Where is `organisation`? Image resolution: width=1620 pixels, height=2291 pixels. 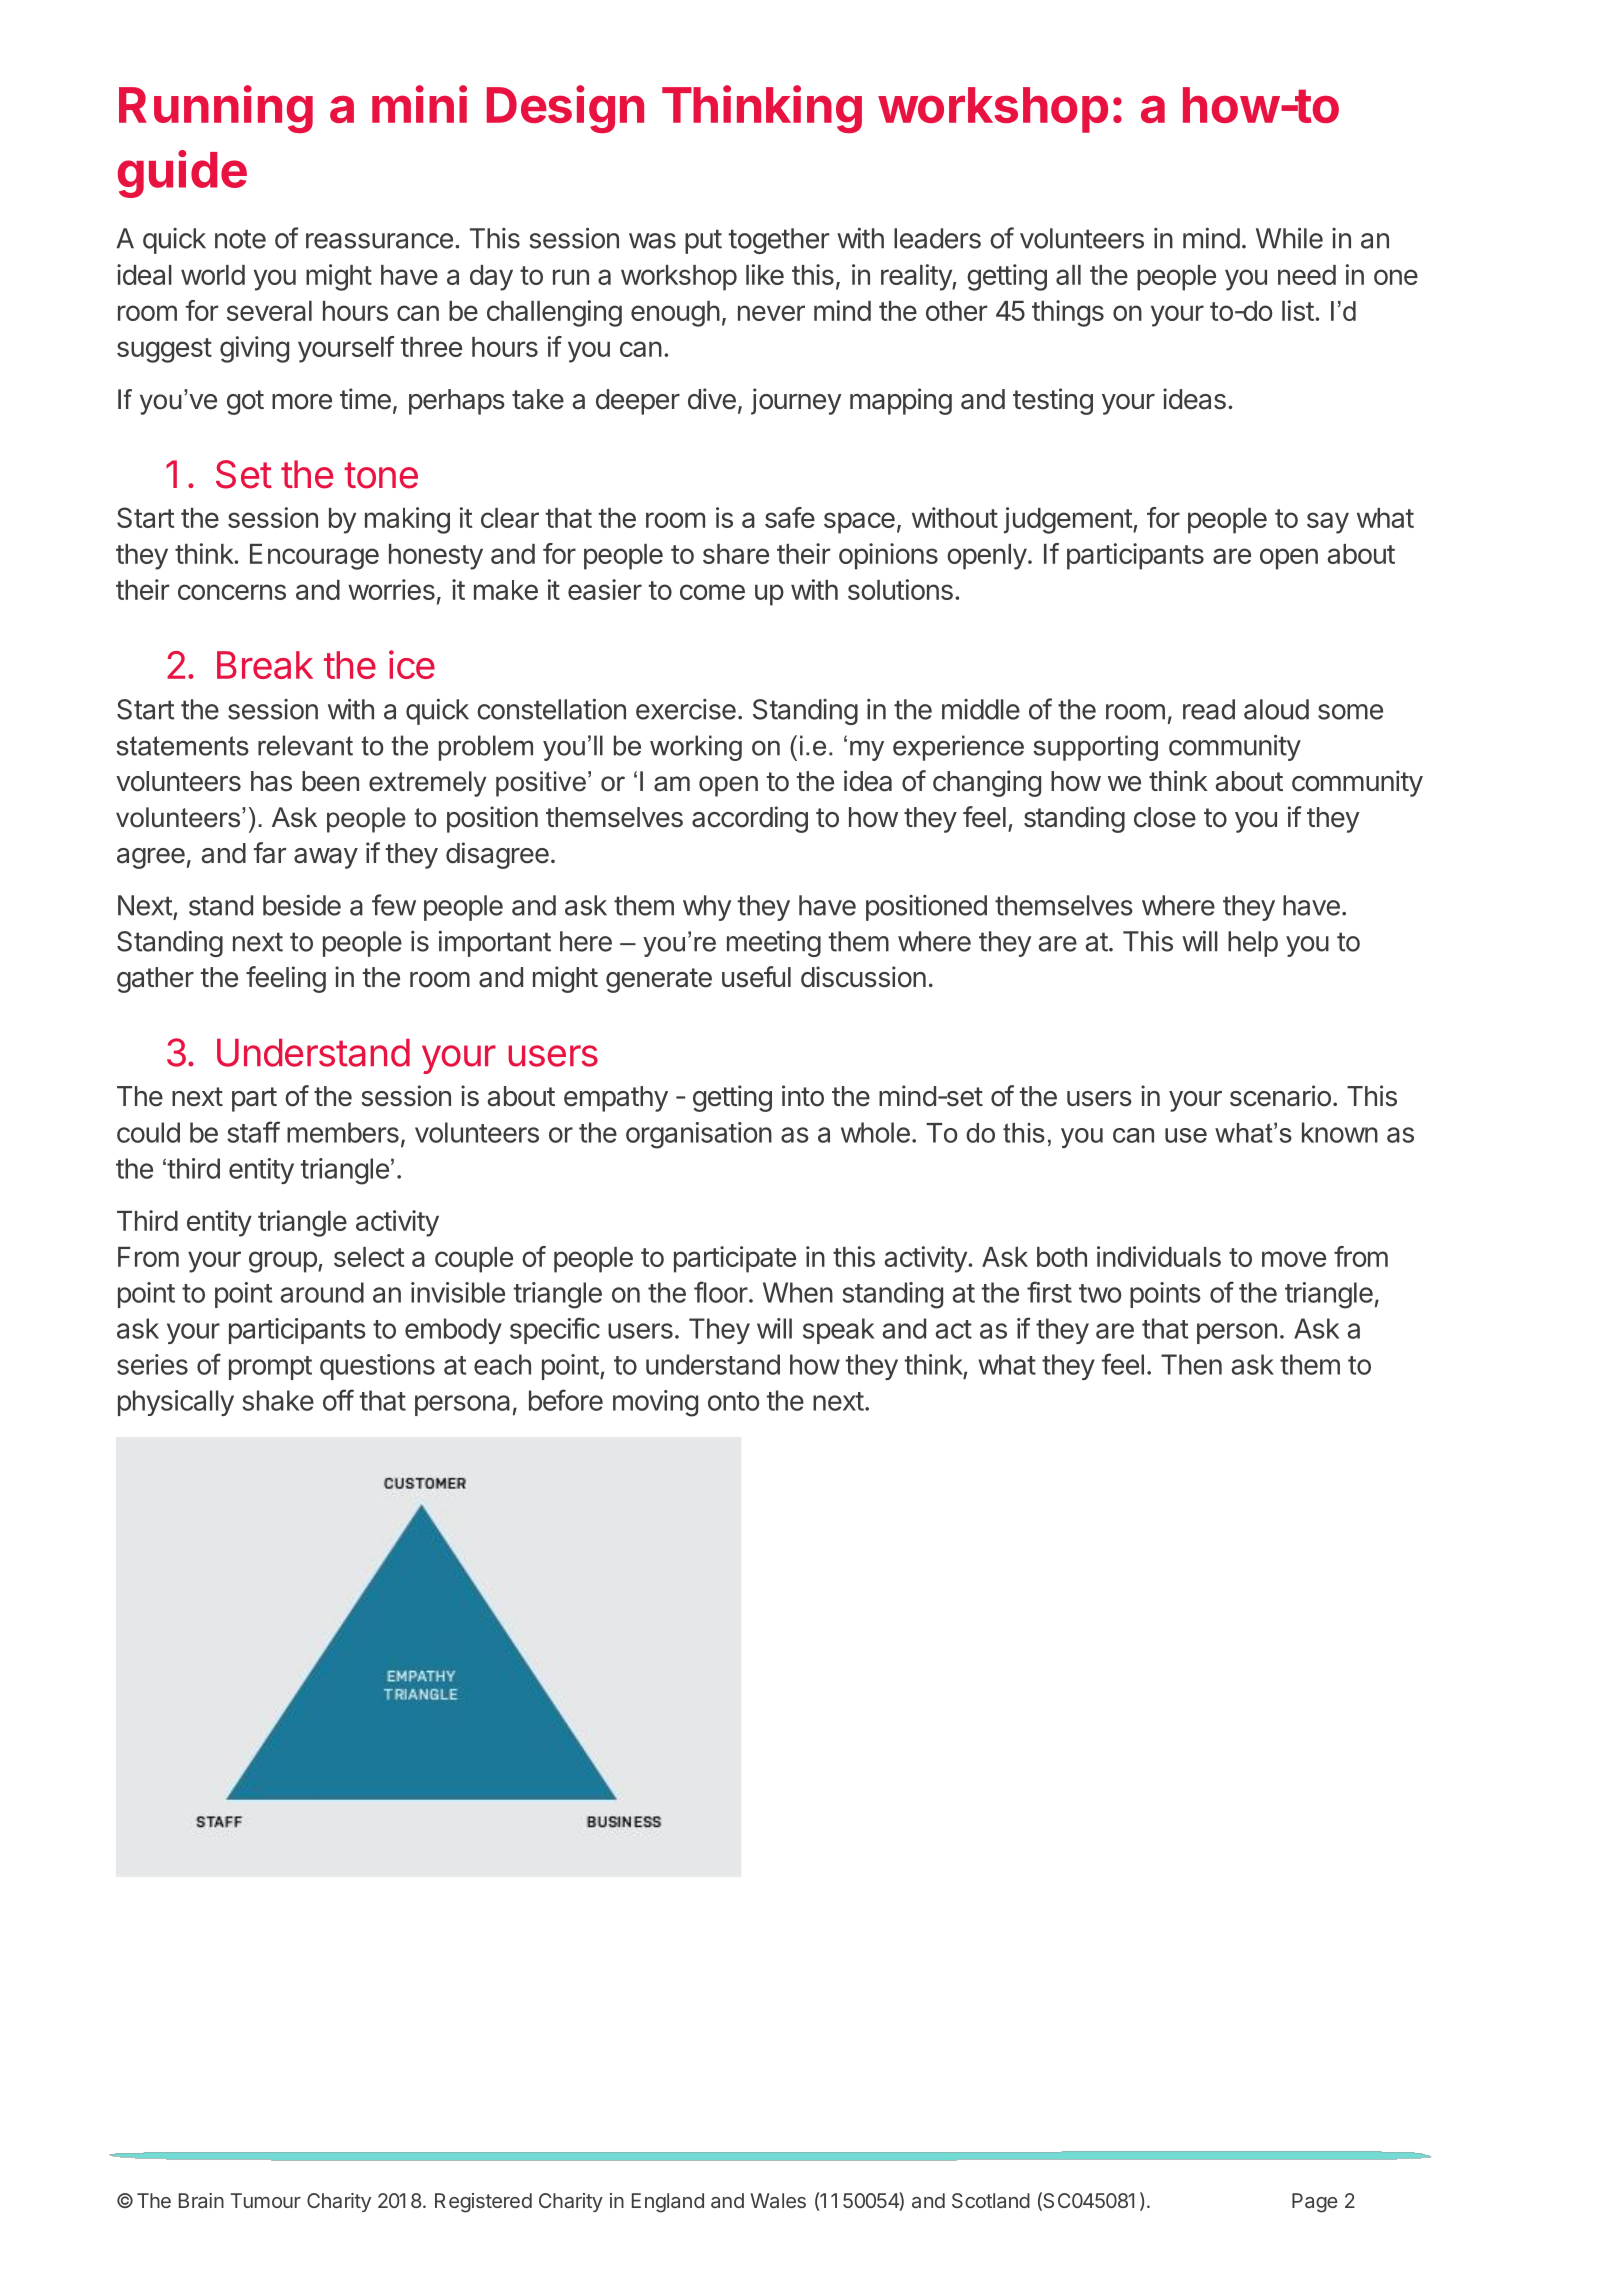
organisation is located at coordinates (699, 1135).
